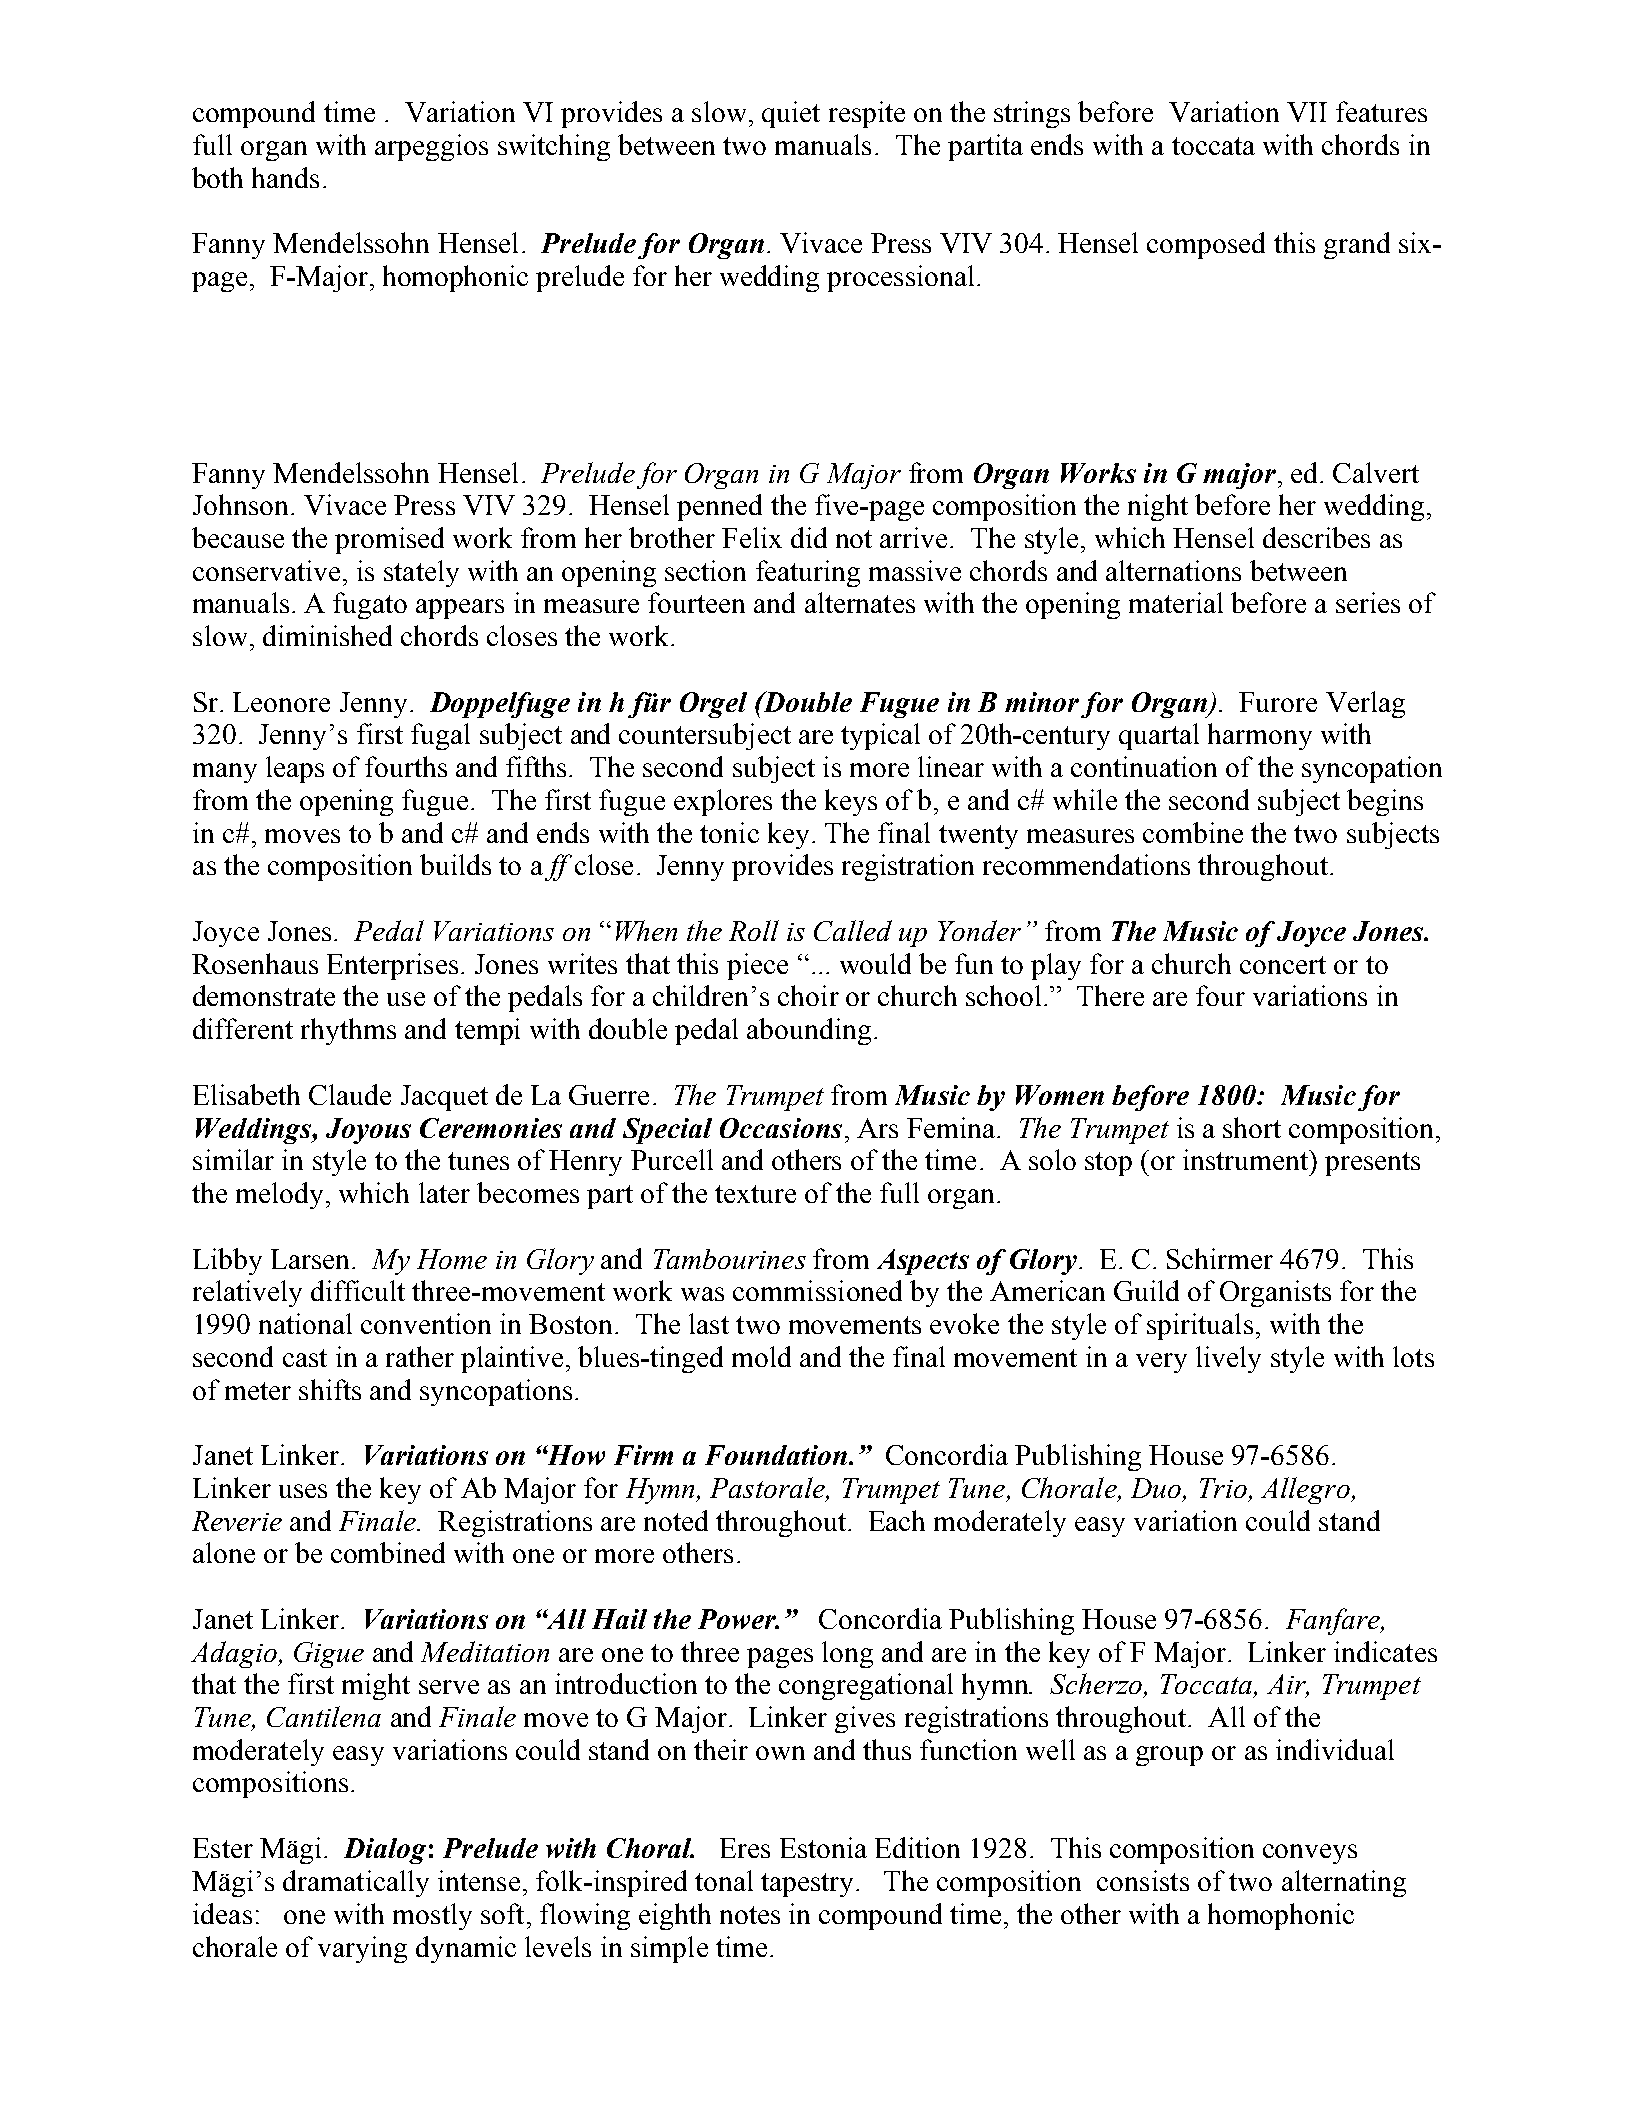  Describe the element at coordinates (431, 147) in the screenshot. I see `arpeggios` at that location.
